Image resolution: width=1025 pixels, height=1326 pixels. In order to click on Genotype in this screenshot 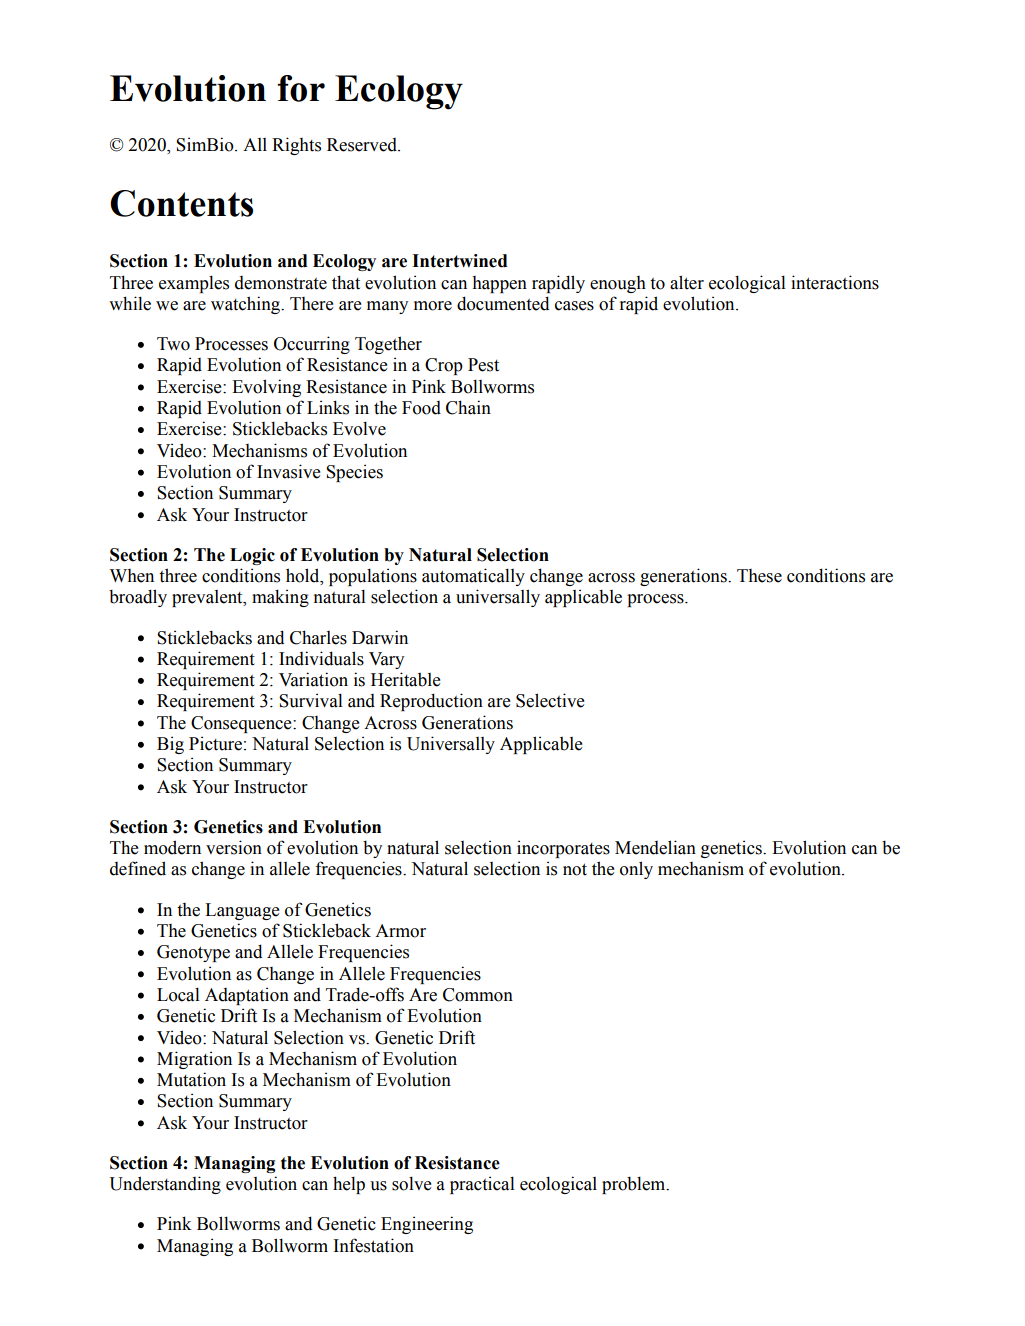, I will do `click(193, 953)`.
